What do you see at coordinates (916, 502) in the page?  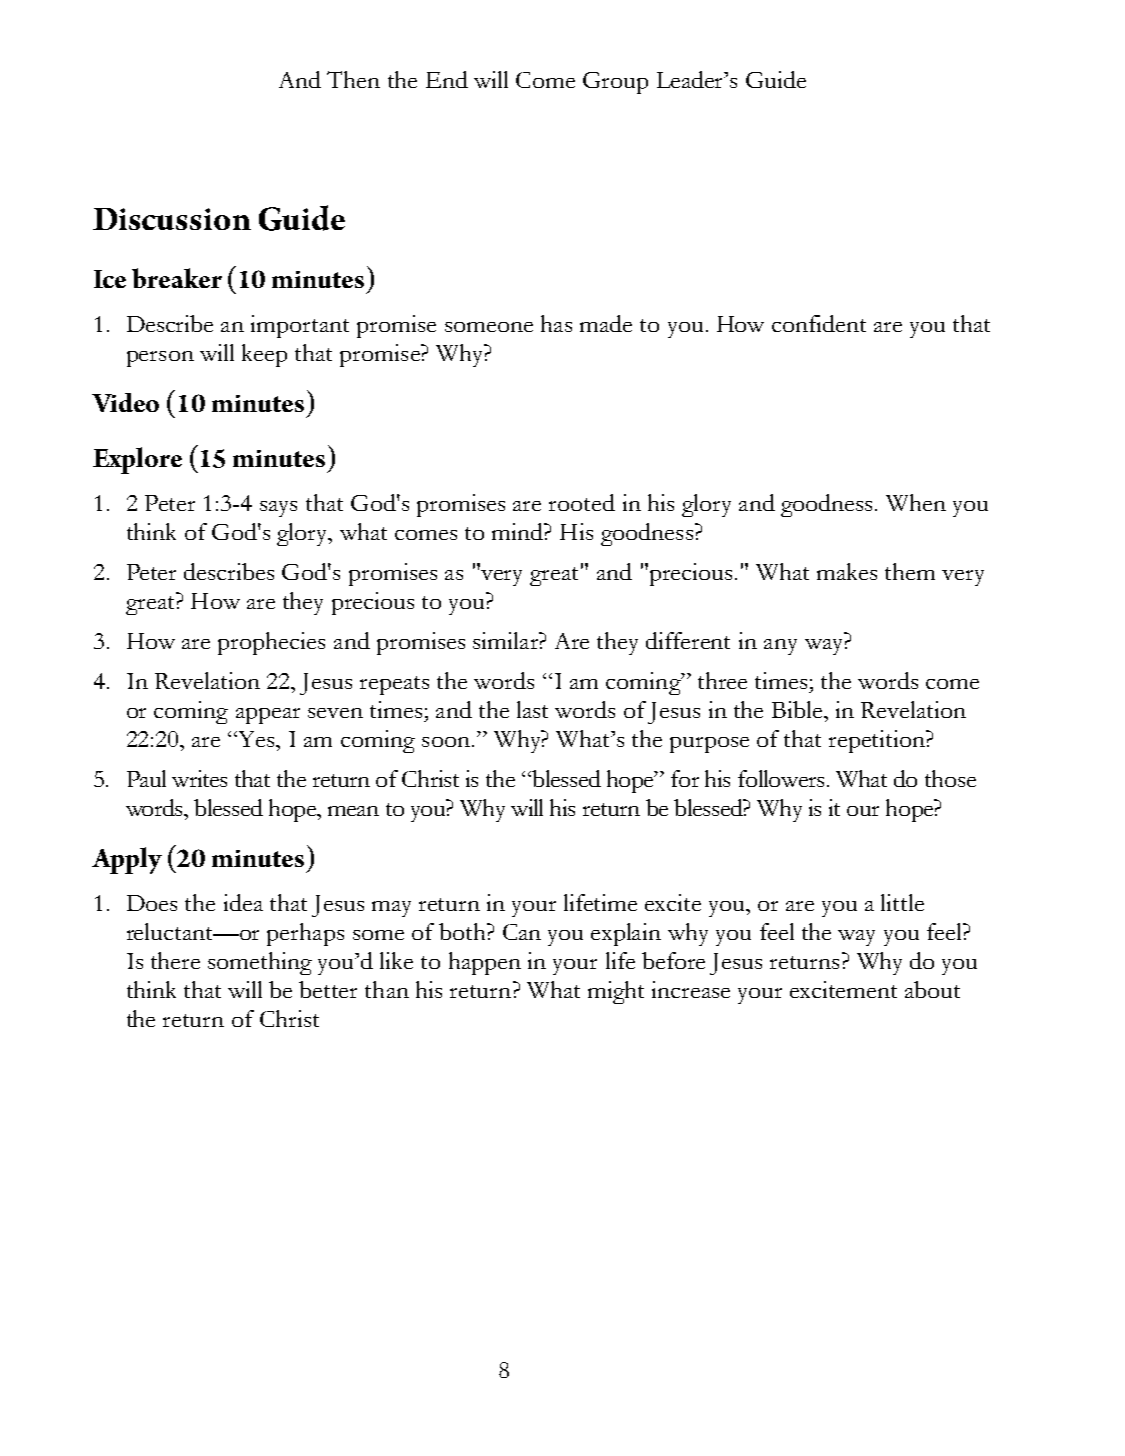 I see `When` at bounding box center [916, 502].
